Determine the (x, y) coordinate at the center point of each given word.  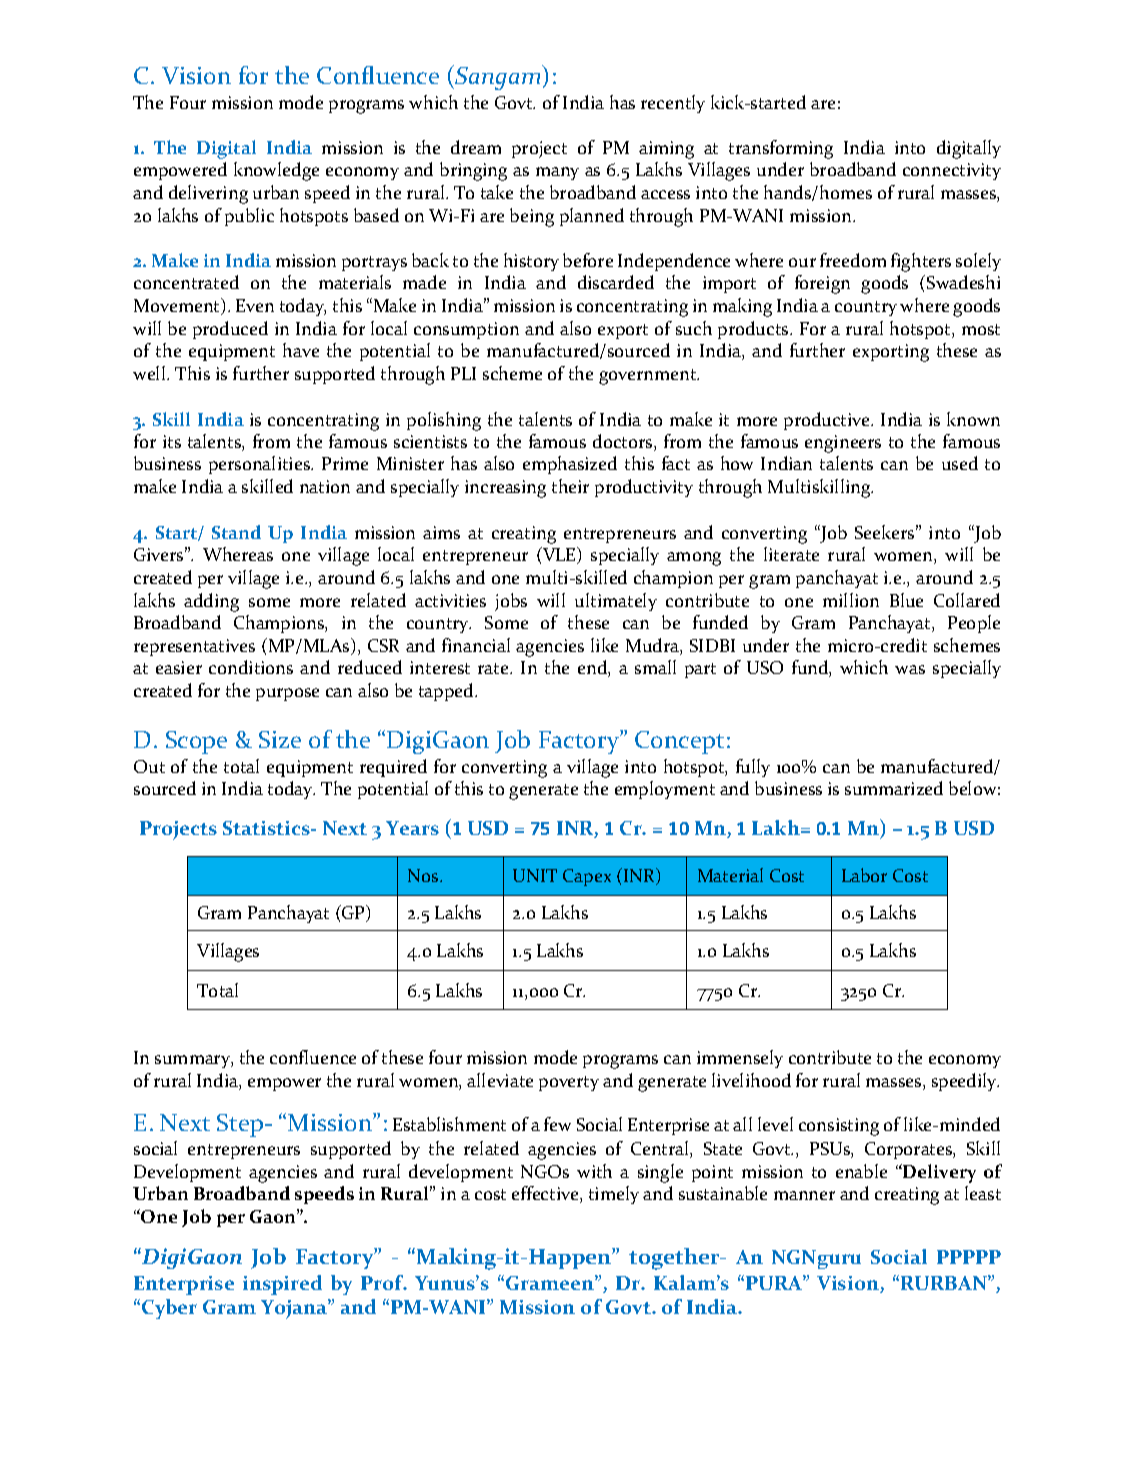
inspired (282, 1285)
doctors (624, 442)
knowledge (276, 171)
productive (828, 421)
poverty (569, 1083)
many (557, 173)
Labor (864, 875)
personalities (260, 465)
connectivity (952, 171)
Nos (424, 875)
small (655, 667)
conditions (251, 667)
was (910, 669)
